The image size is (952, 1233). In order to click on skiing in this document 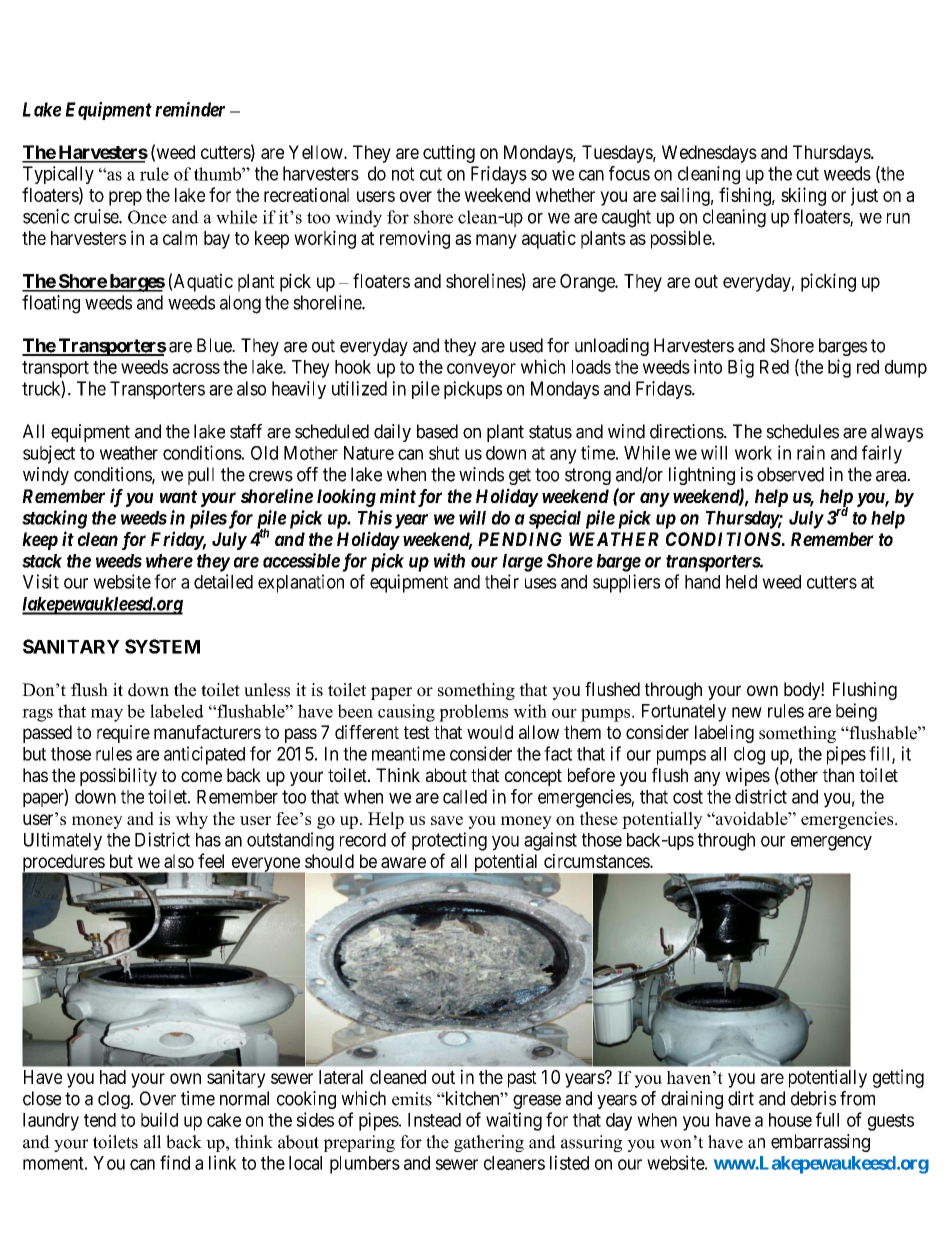, I will do `click(803, 196)`.
